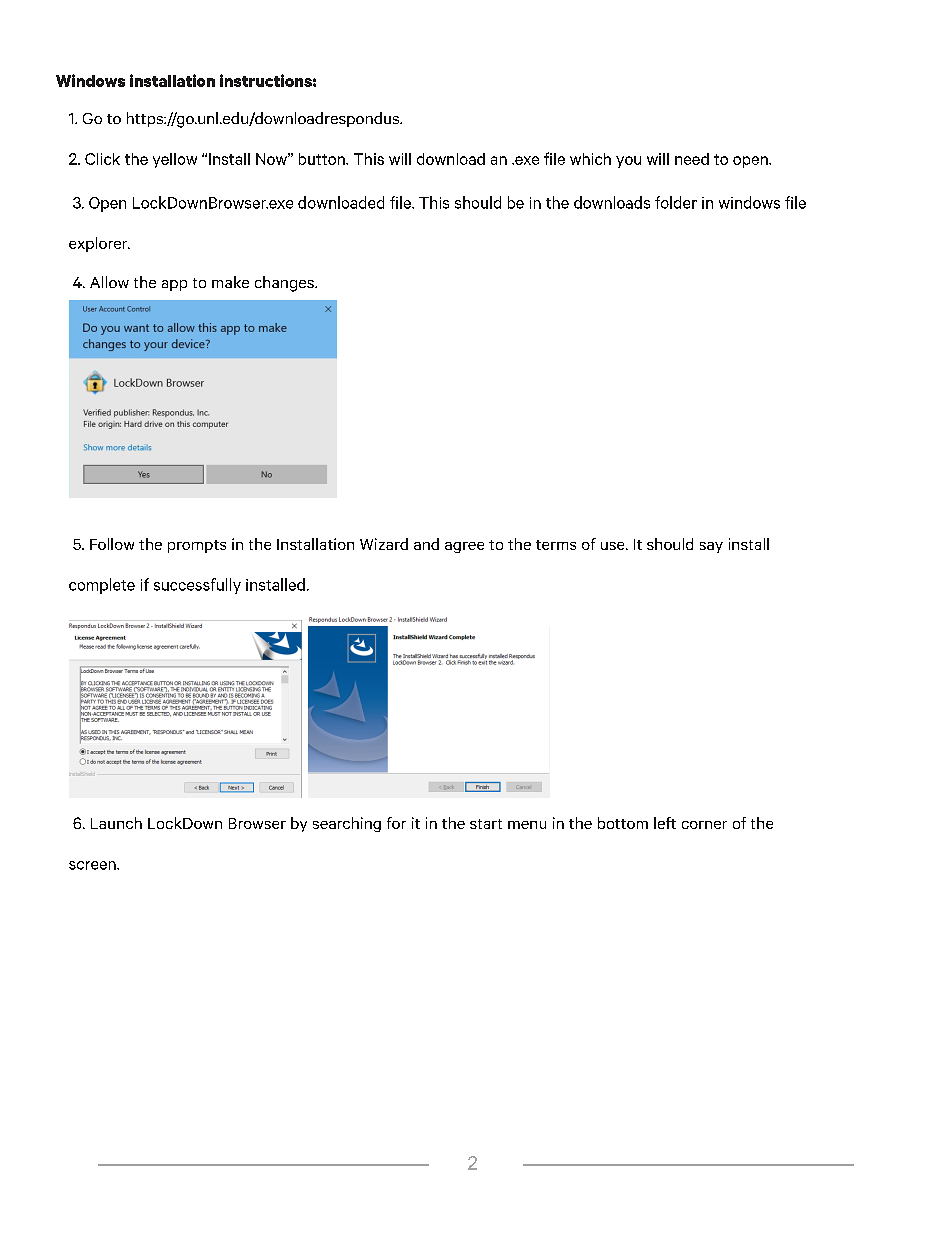 The image size is (952, 1233). Describe the element at coordinates (384, 544) in the screenshot. I see `Wizard` at that location.
